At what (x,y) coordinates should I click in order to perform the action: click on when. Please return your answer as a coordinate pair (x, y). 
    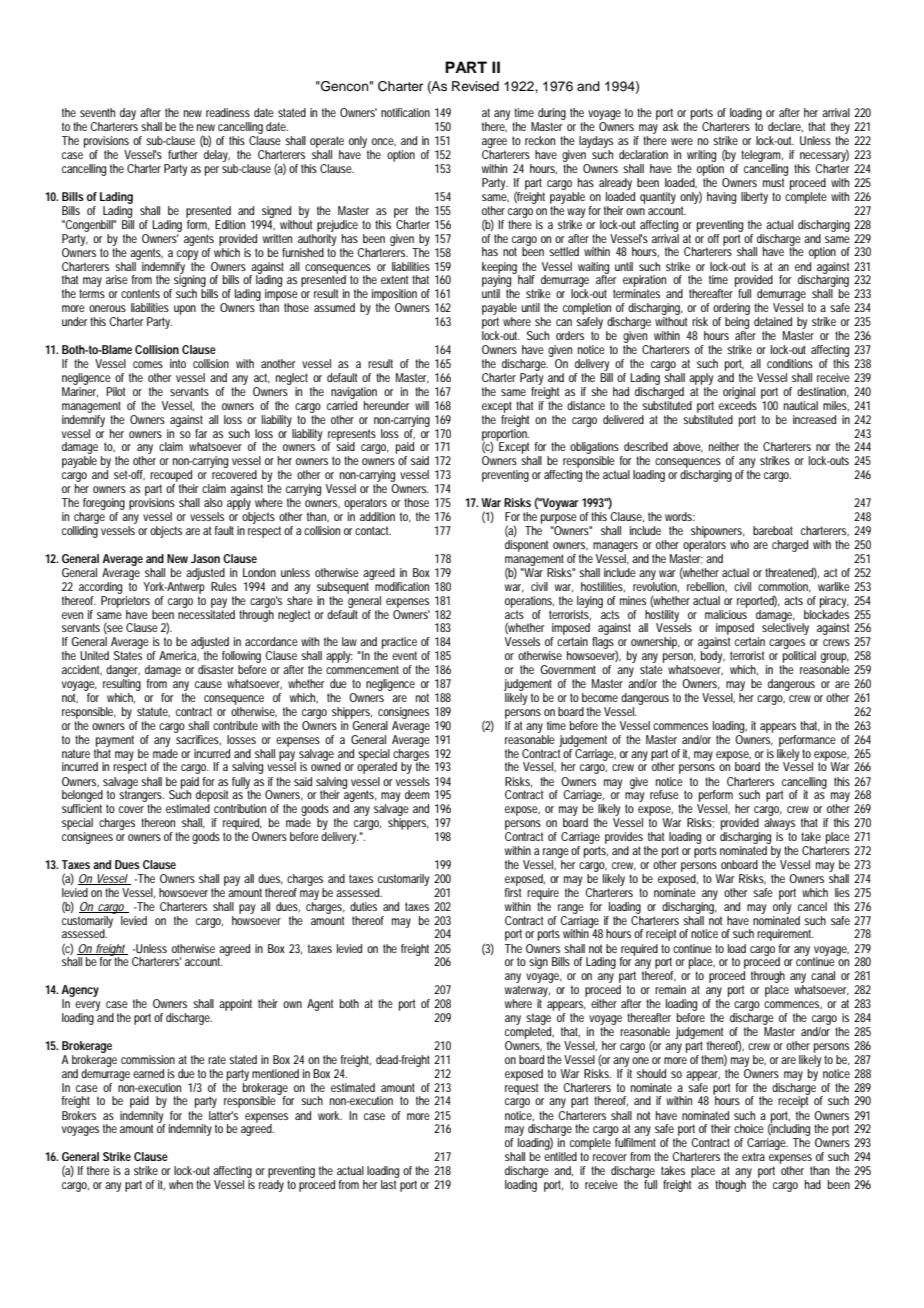
    Looking at the image, I should click on (181, 1184).
